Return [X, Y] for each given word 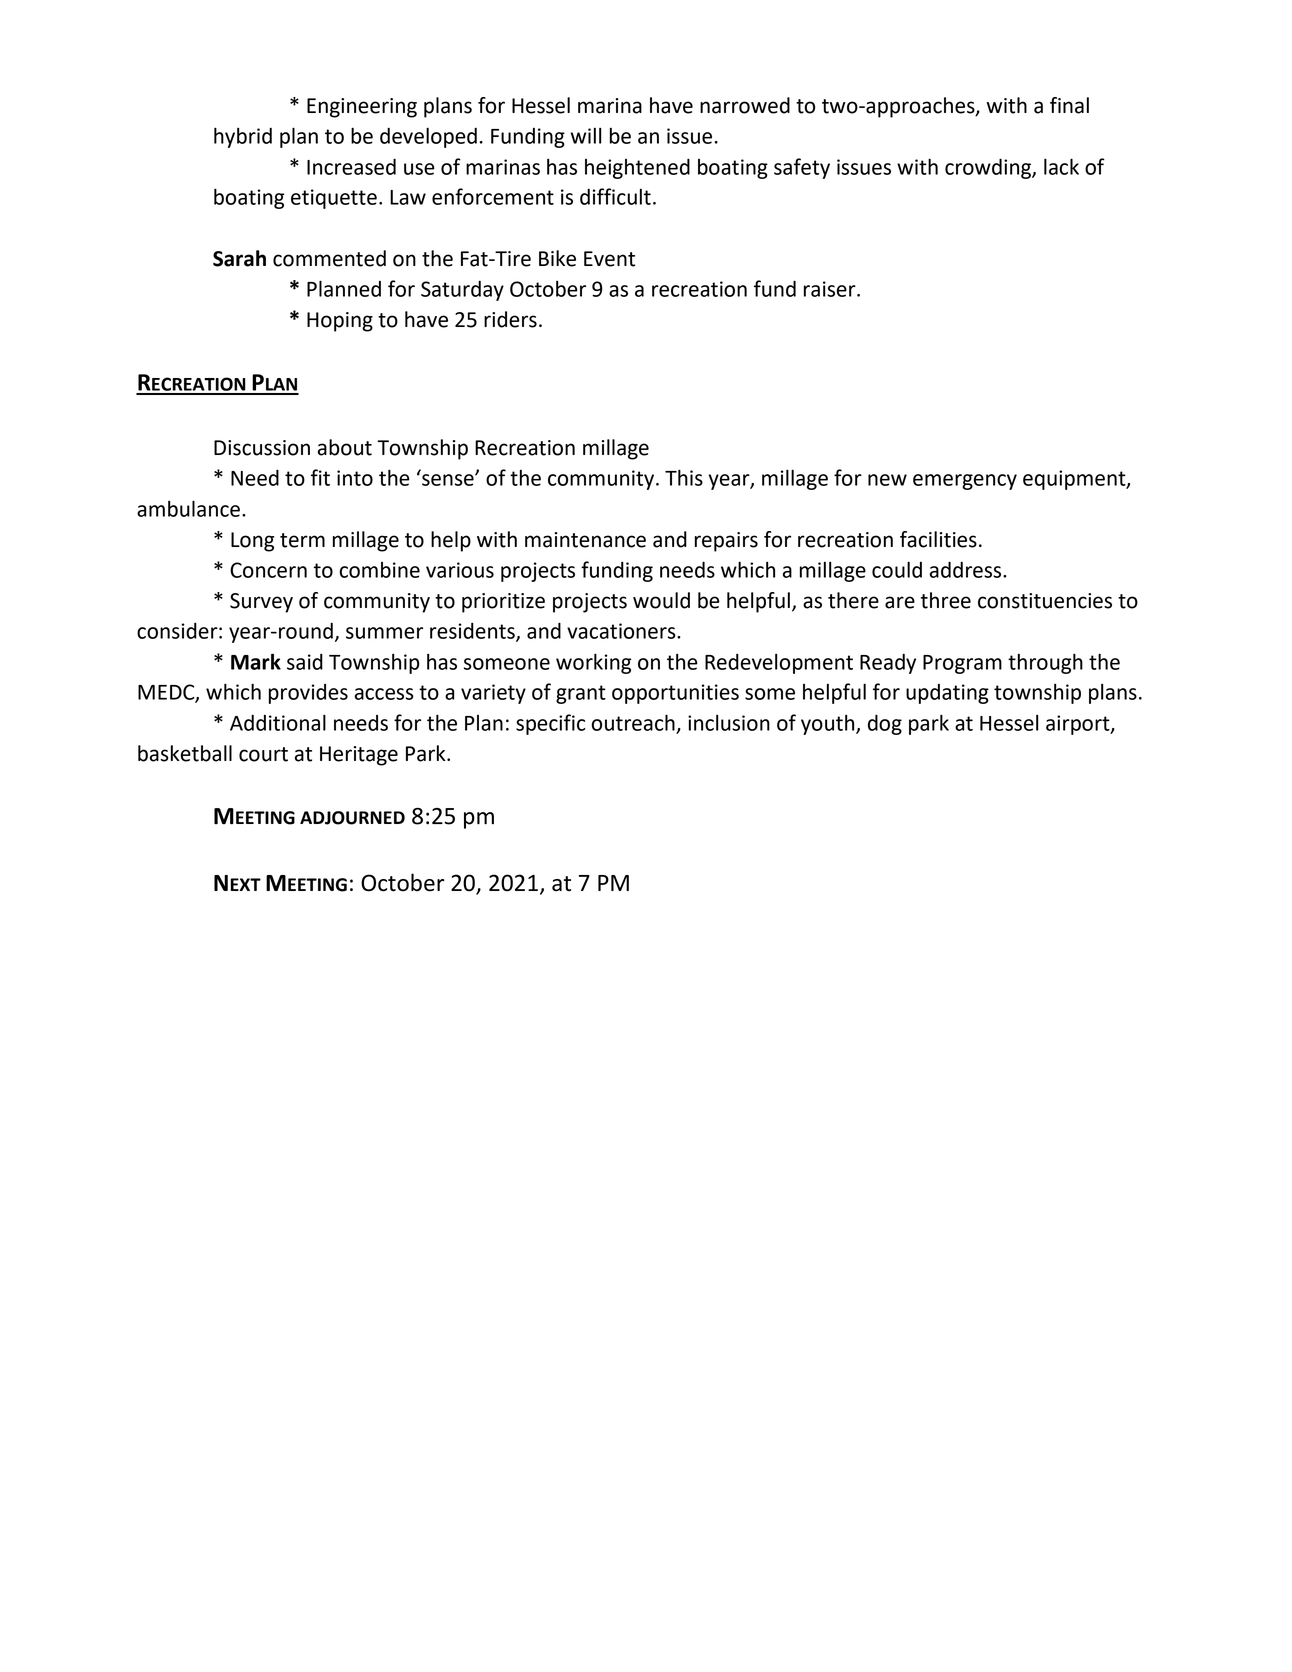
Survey [261, 603]
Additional [278, 722]
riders [510, 319]
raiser [831, 289]
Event [609, 259]
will [586, 136]
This [684, 477]
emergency [965, 482]
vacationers [622, 631]
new [887, 480]
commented [329, 258]
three [946, 600]
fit [320, 477]
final [1069, 105]
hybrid [243, 137]
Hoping [340, 322]
